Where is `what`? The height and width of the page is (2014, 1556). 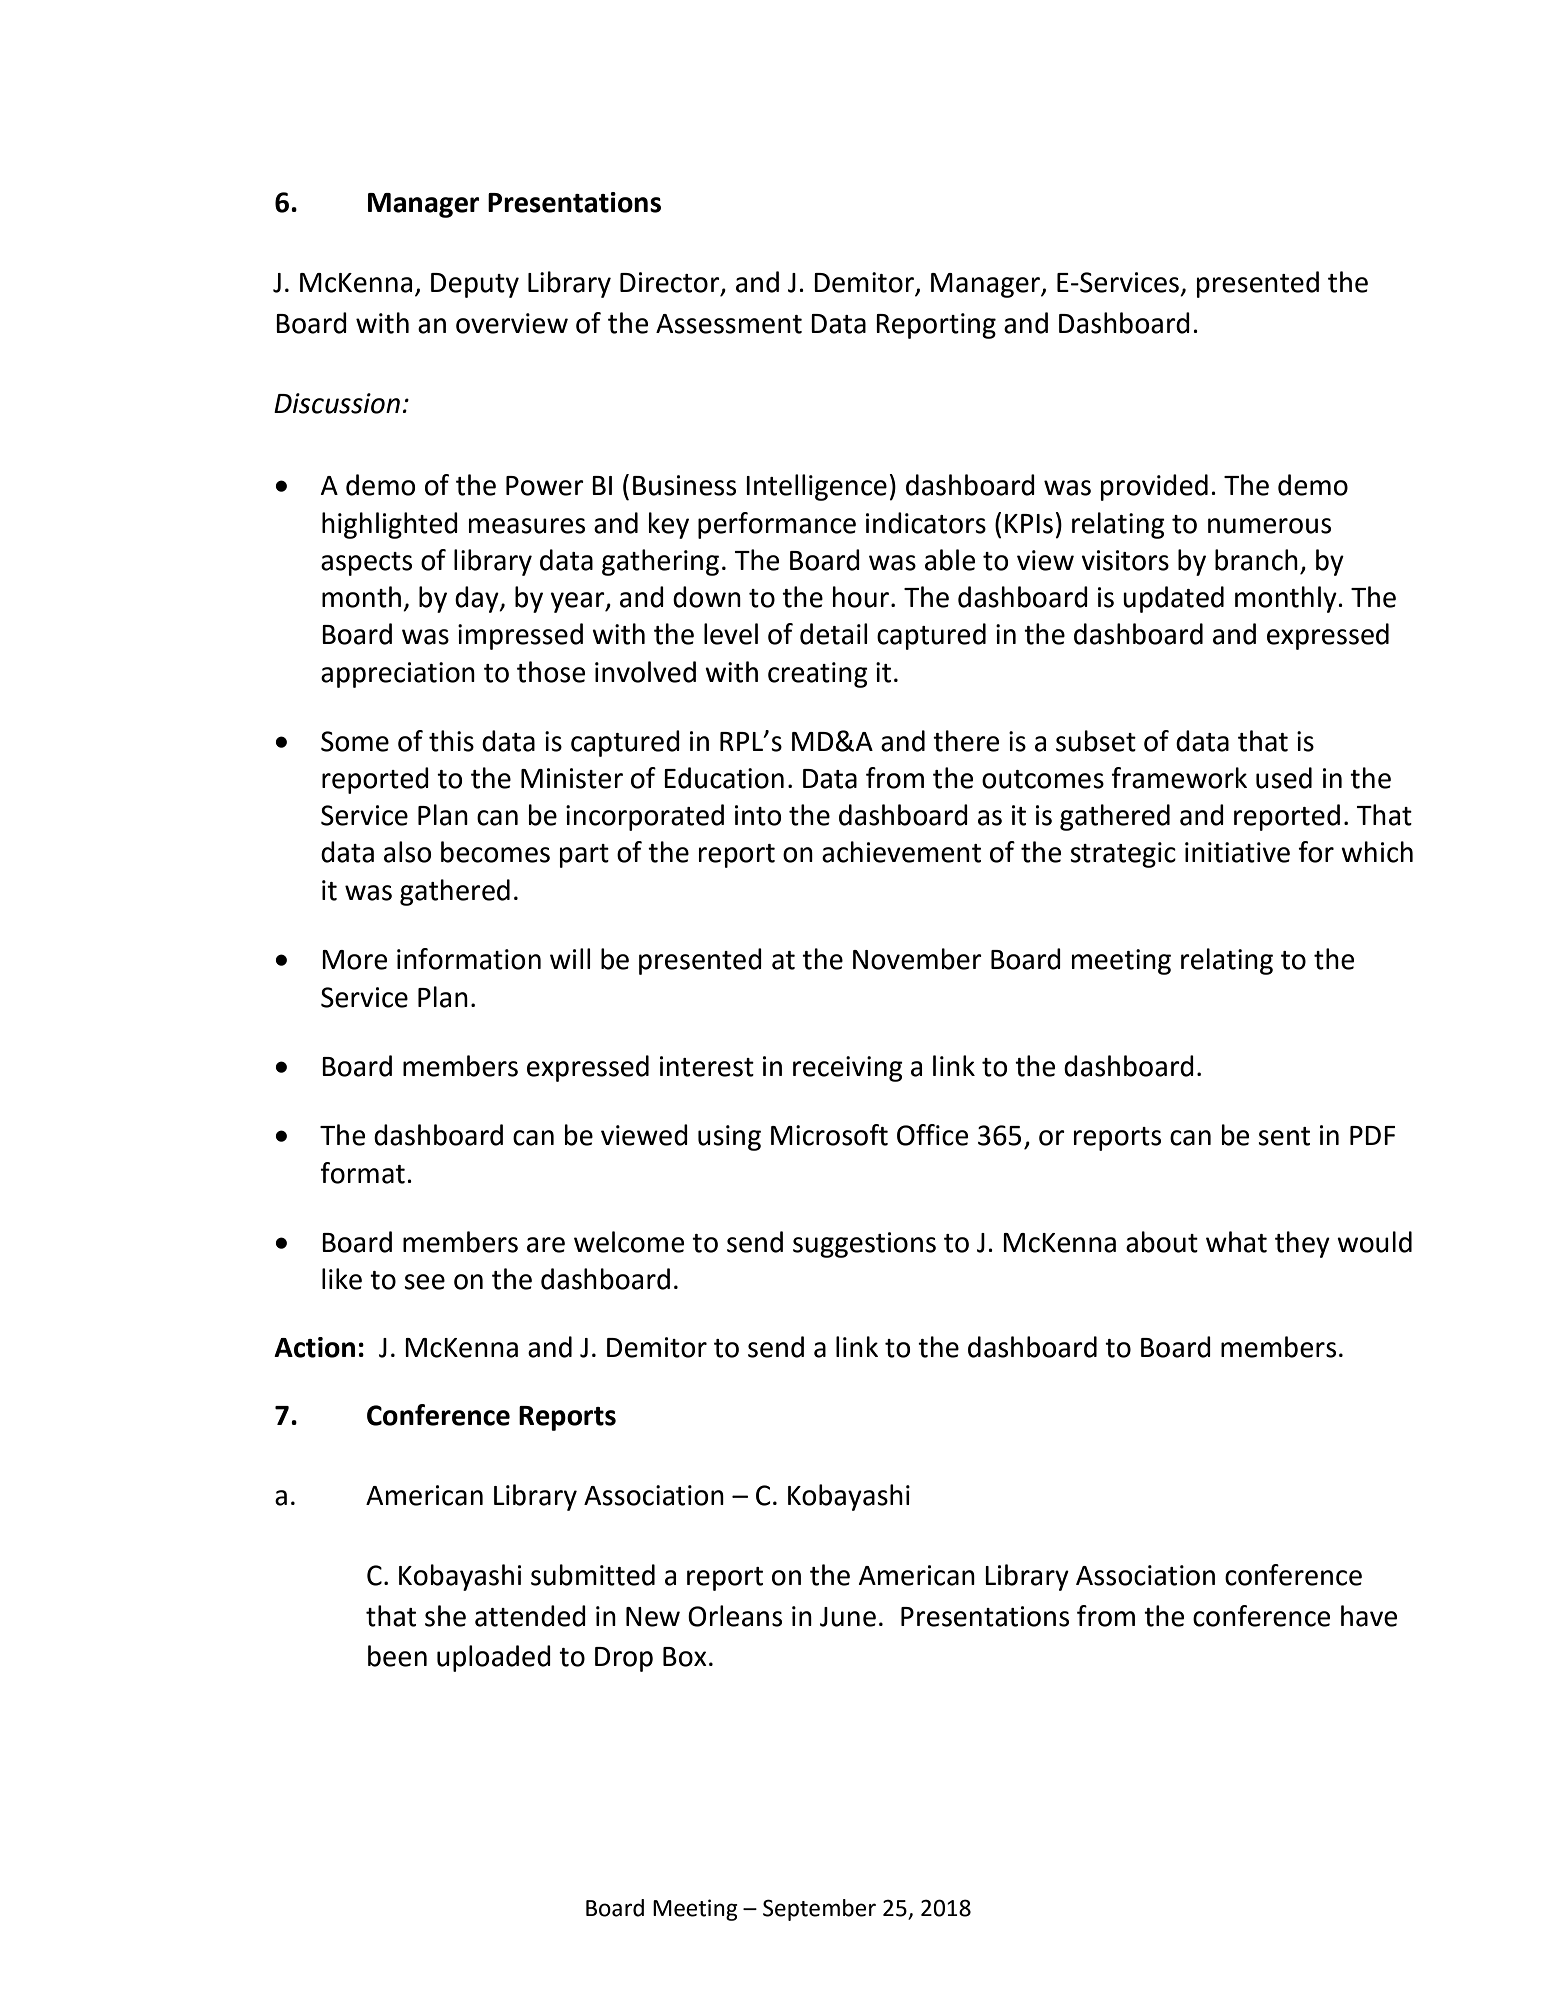 what is located at coordinates (1236, 1242).
